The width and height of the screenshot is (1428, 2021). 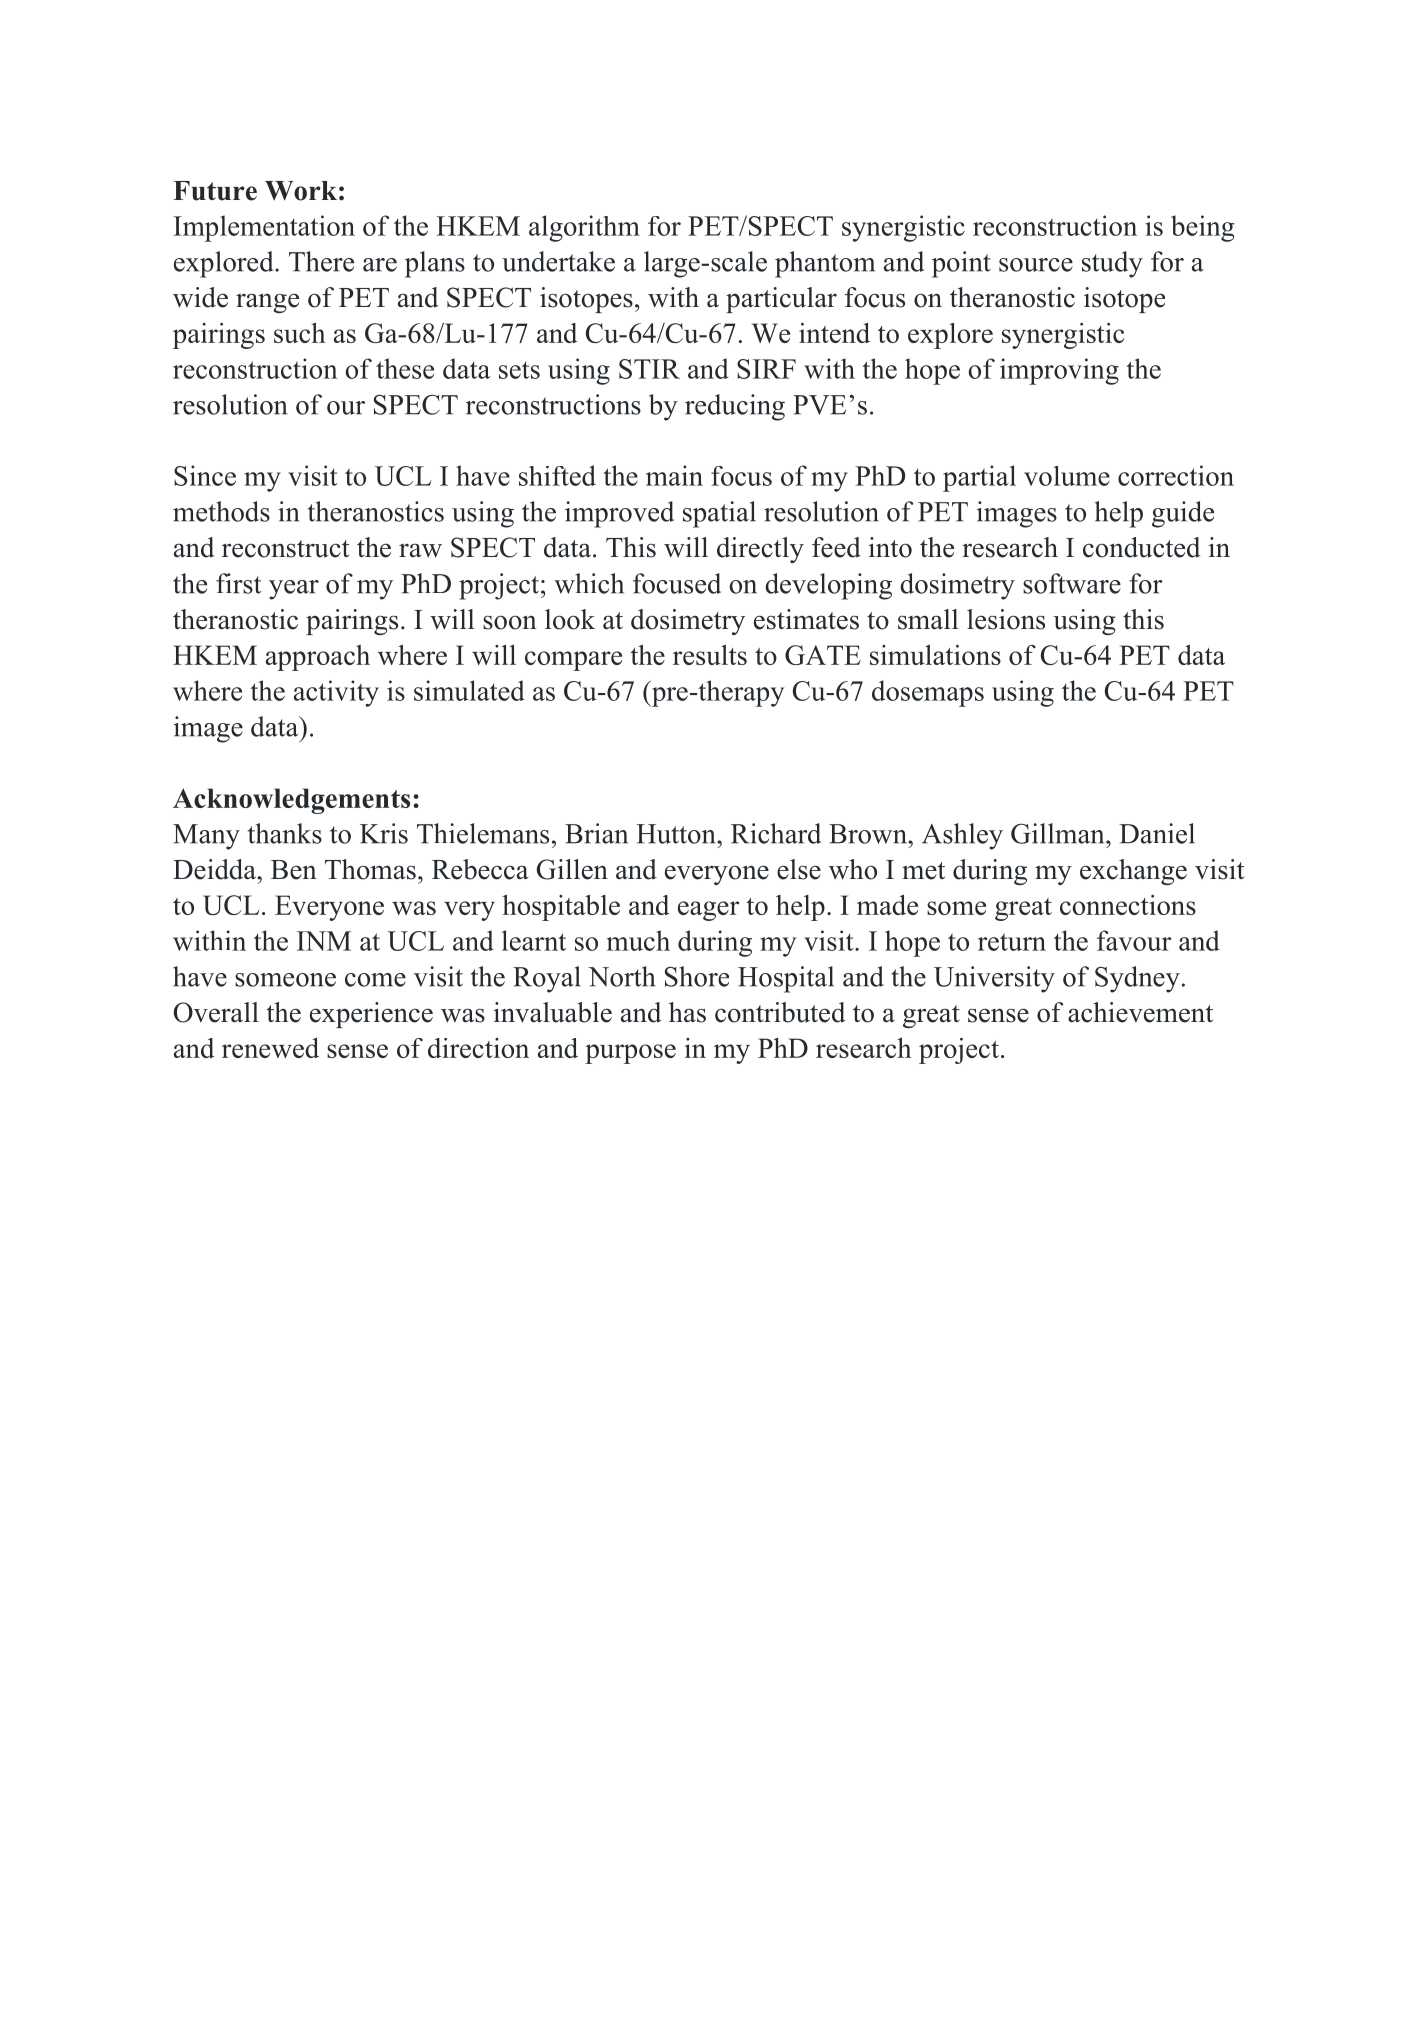 What do you see at coordinates (1112, 264) in the screenshot?
I see `study` at bounding box center [1112, 264].
